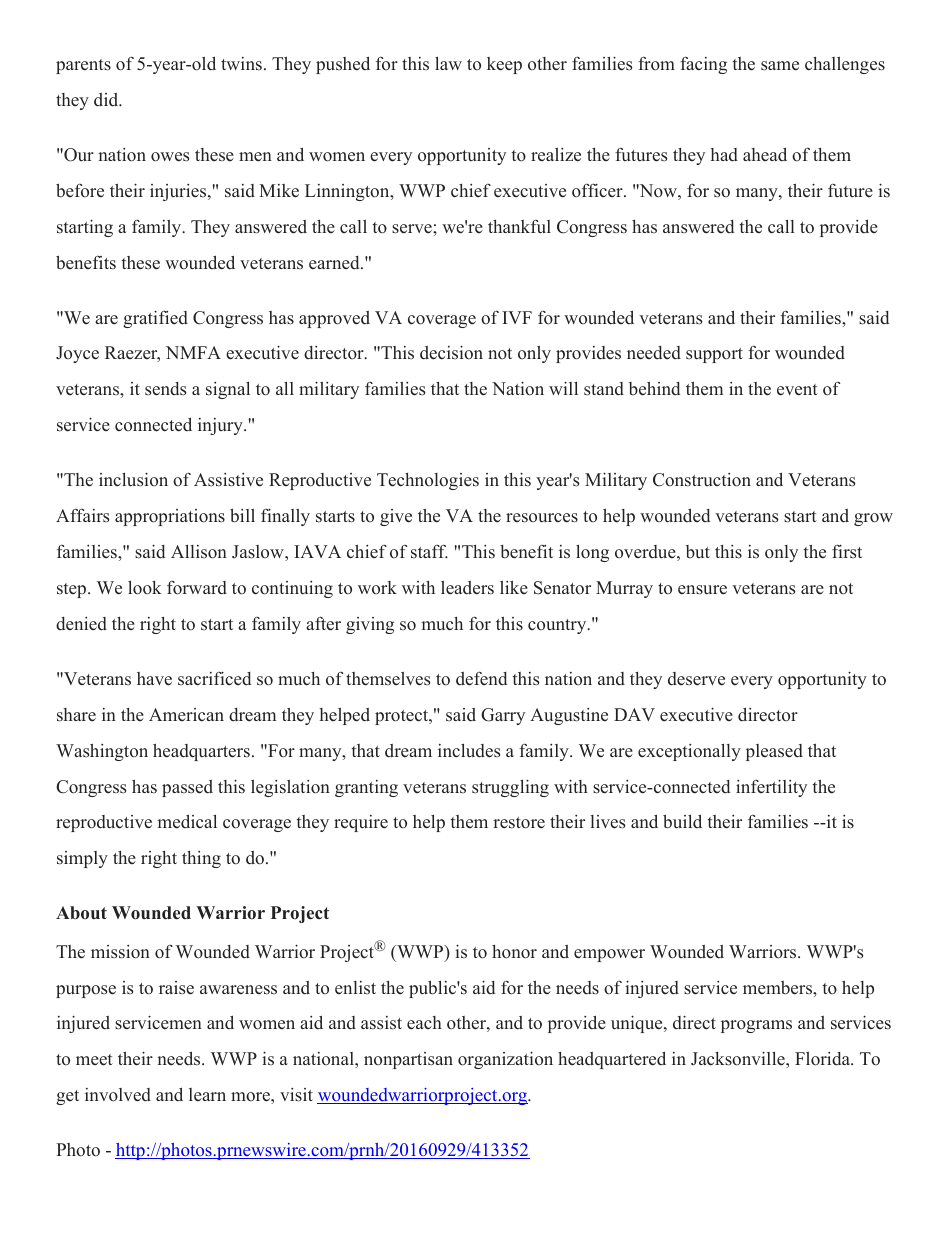  I want to click on will, so click(563, 388).
